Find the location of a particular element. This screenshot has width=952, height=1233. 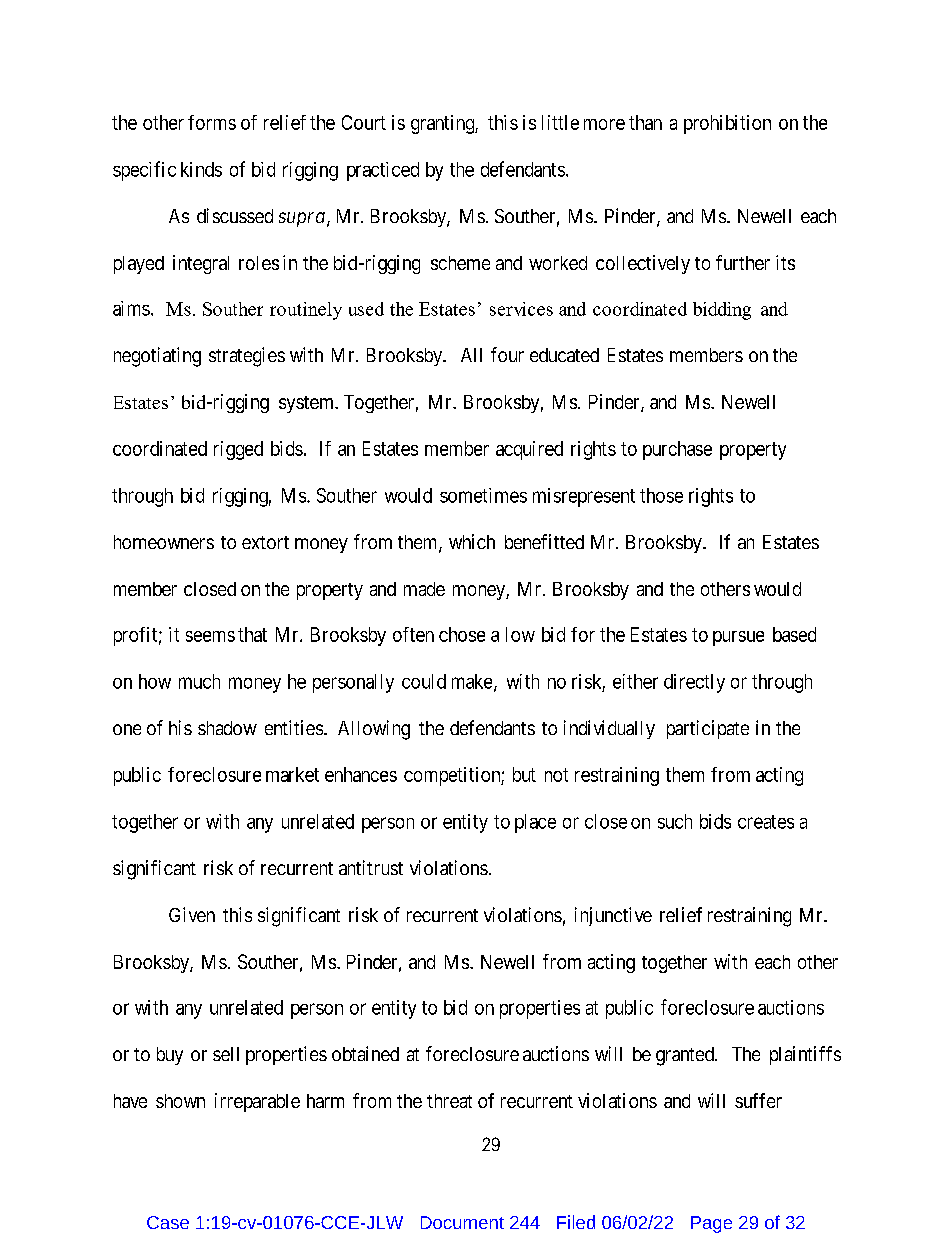

Given is located at coordinates (192, 914).
